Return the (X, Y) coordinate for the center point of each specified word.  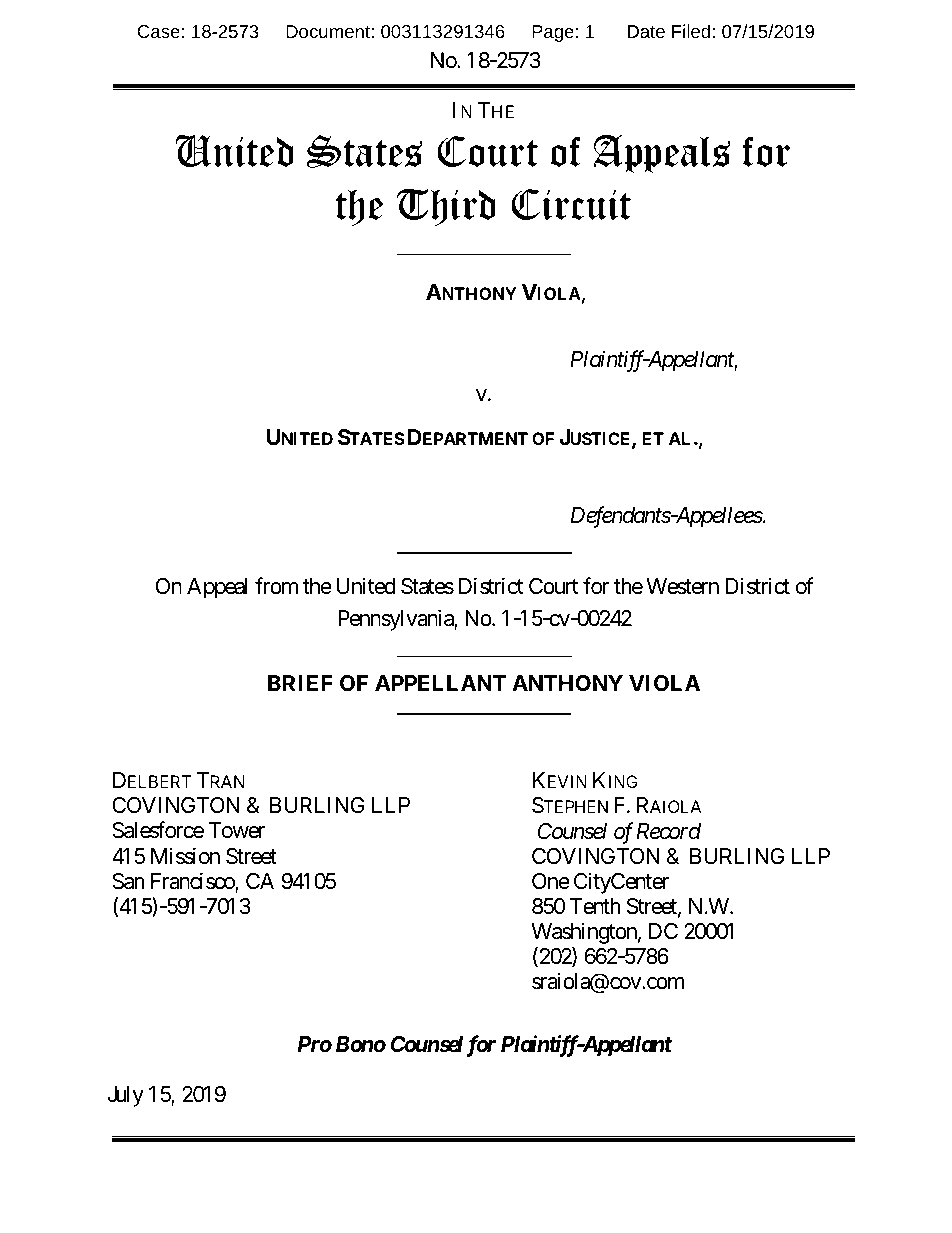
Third (446, 207)
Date (646, 31)
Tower (236, 830)
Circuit (571, 204)
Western (682, 586)
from (276, 585)
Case (158, 31)
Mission (185, 856)
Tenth (595, 906)
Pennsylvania (396, 620)
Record (668, 831)
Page (553, 33)
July (125, 1096)
